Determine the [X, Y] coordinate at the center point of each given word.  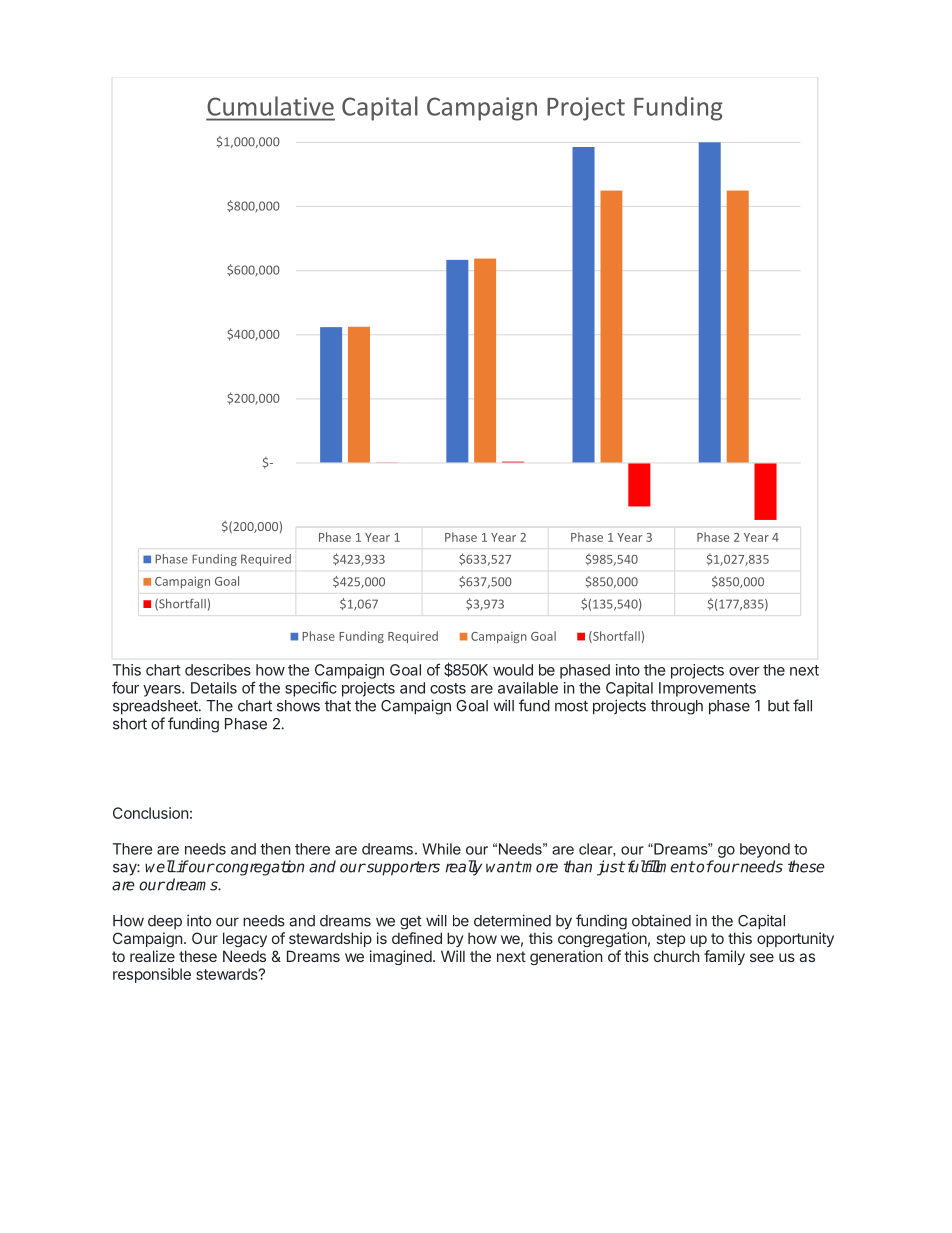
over [744, 671]
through [677, 707]
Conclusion [150, 813]
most [571, 706]
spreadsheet [156, 707]
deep [165, 922]
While [441, 849]
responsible [152, 975]
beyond [765, 850]
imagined [401, 957]
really [464, 868]
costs [448, 688]
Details [214, 688]
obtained [661, 920]
